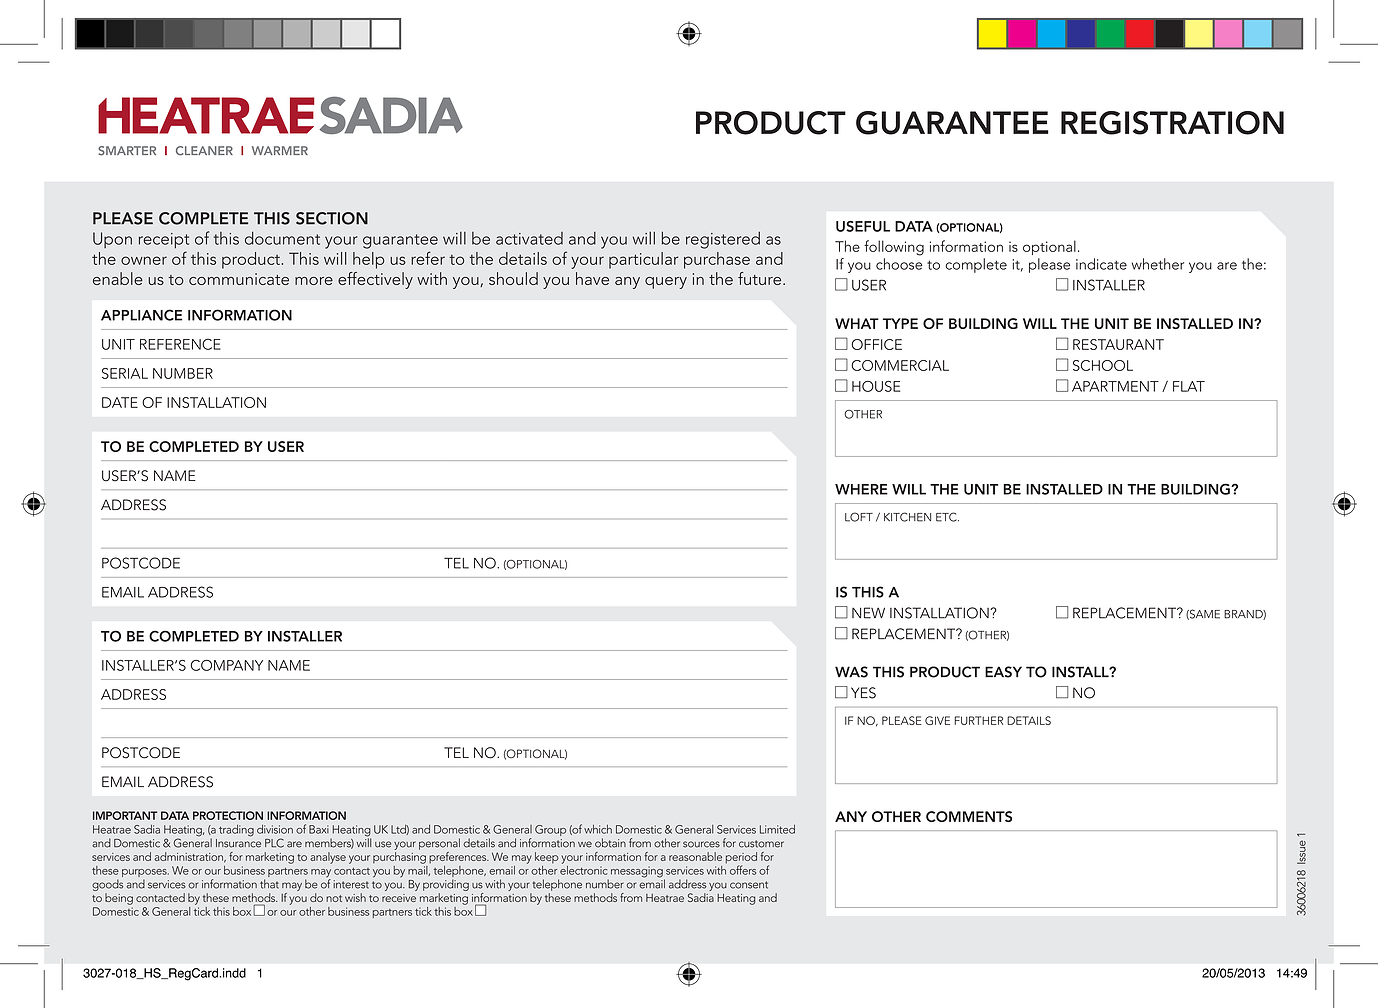 The width and height of the document is (1378, 1008). What do you see at coordinates (723, 240) in the document?
I see `registered` at bounding box center [723, 240].
